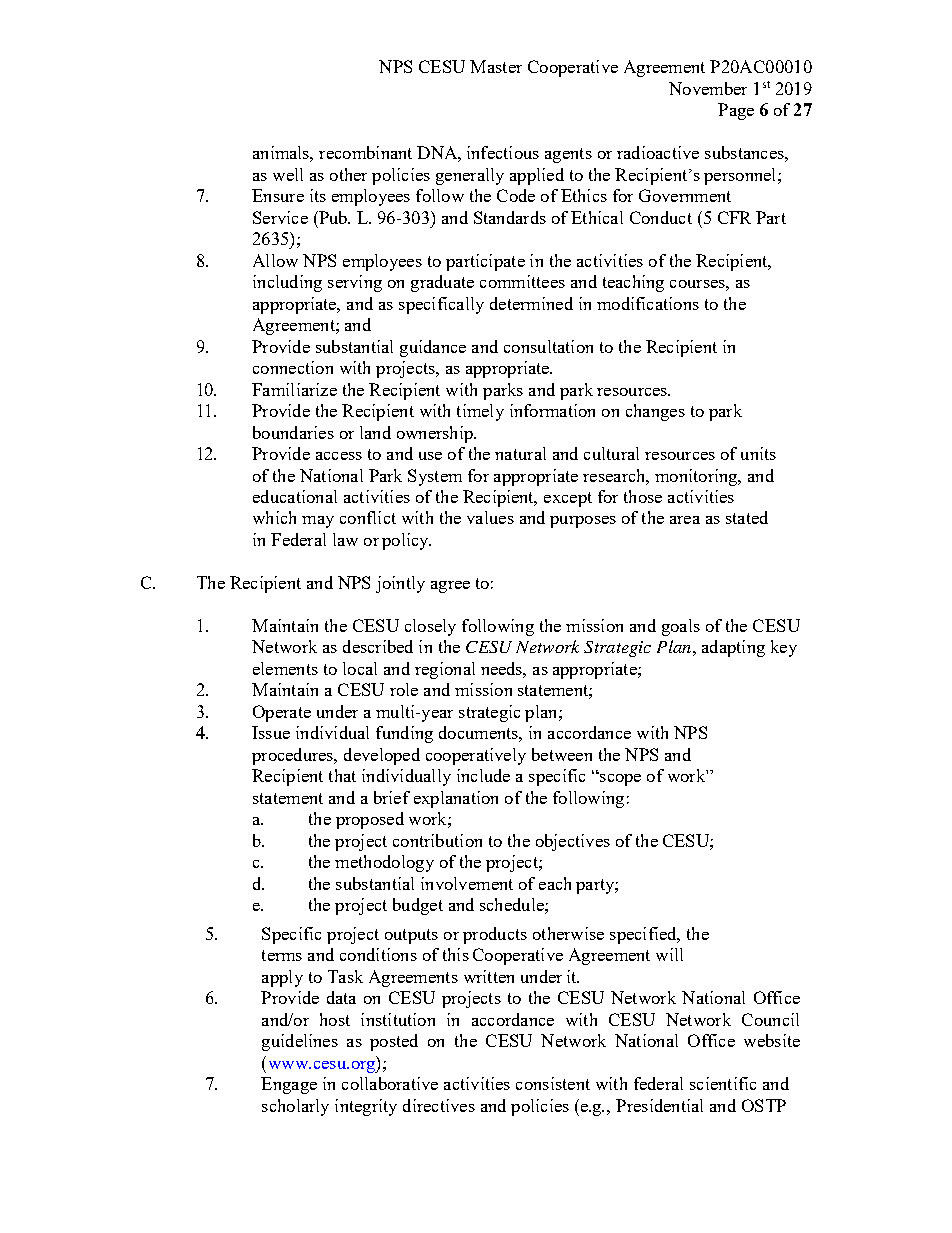  What do you see at coordinates (758, 453) in the screenshot?
I see `units` at bounding box center [758, 453].
